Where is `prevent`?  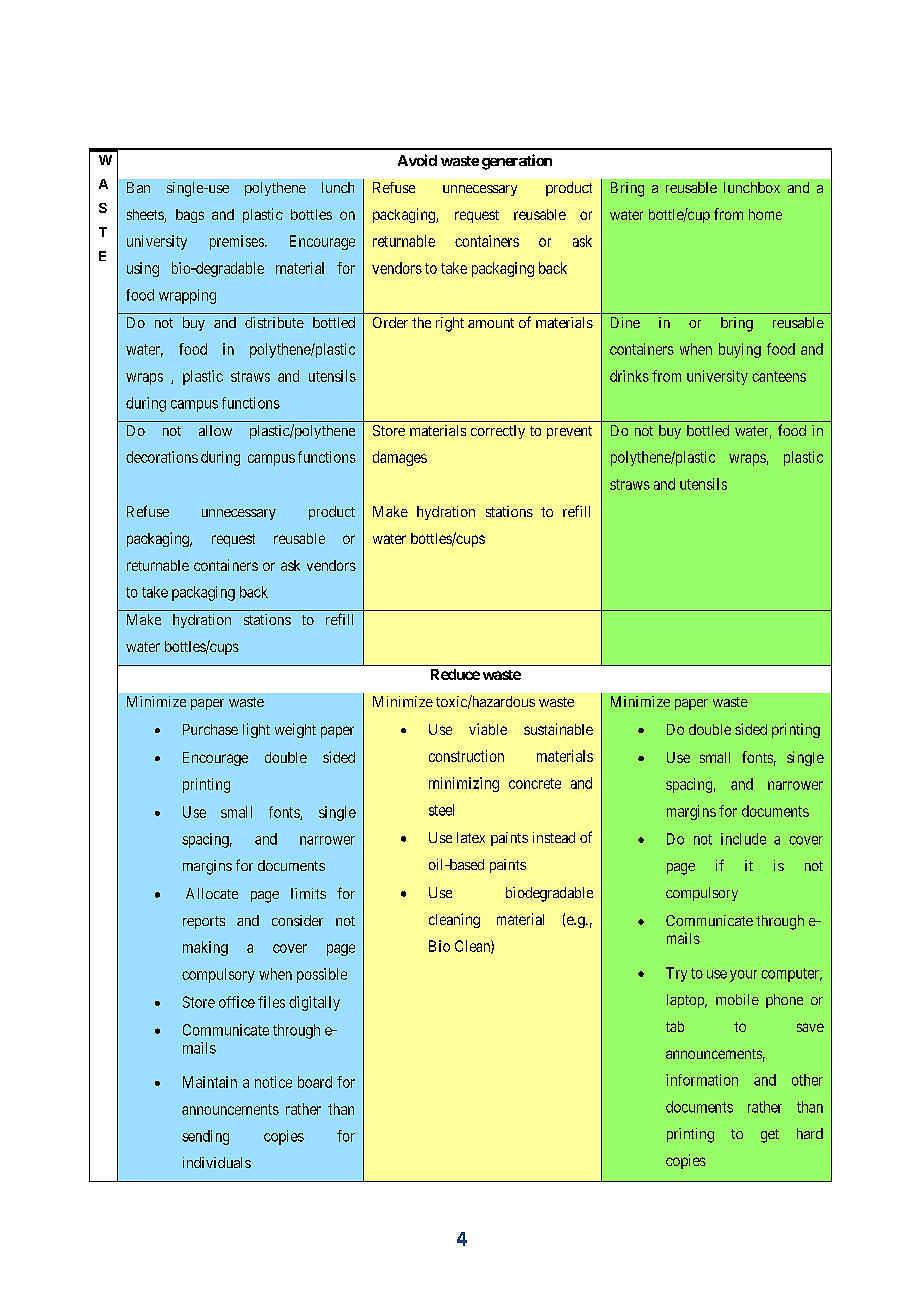
prevent is located at coordinates (569, 432).
